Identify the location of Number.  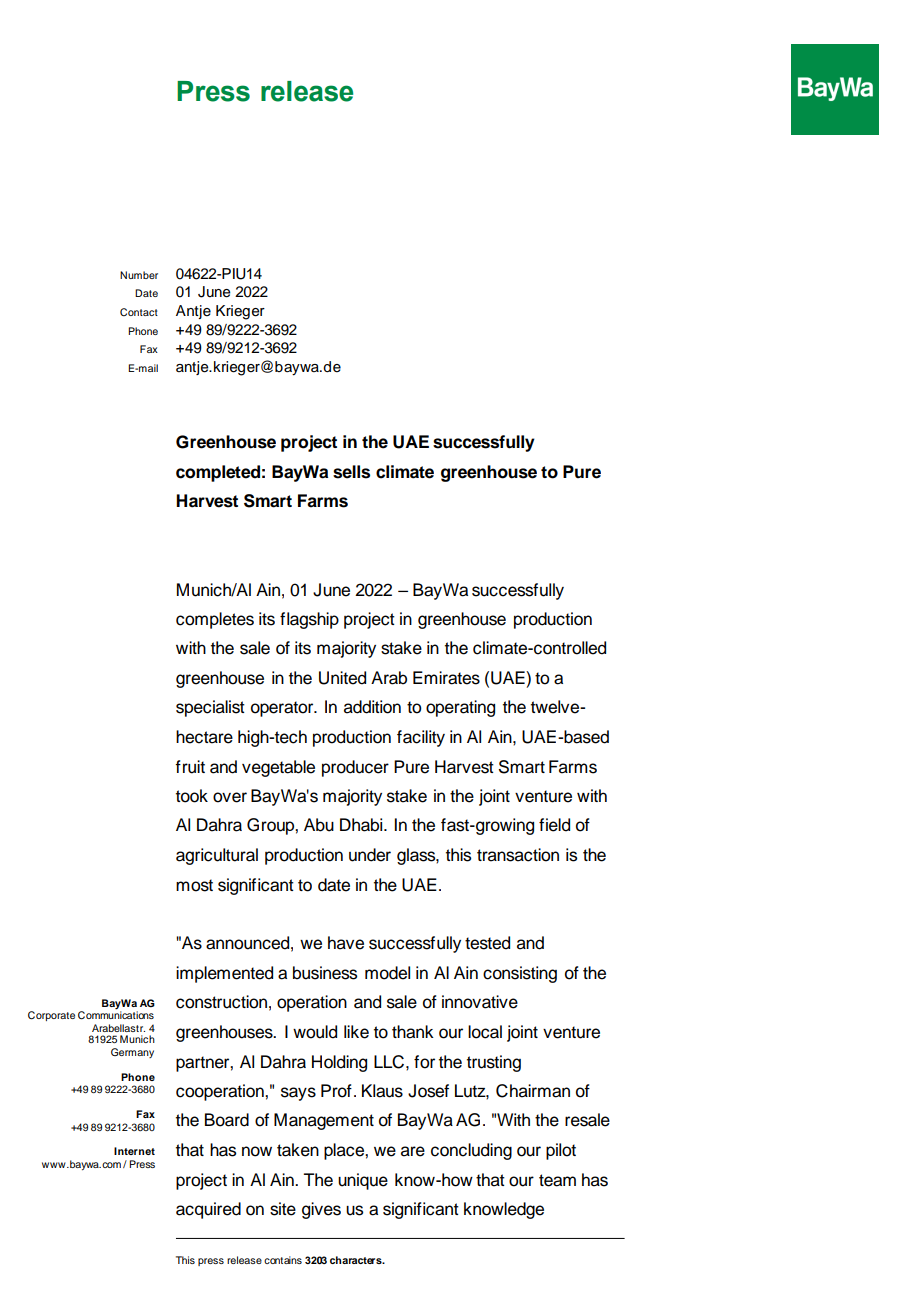
(139, 275).
